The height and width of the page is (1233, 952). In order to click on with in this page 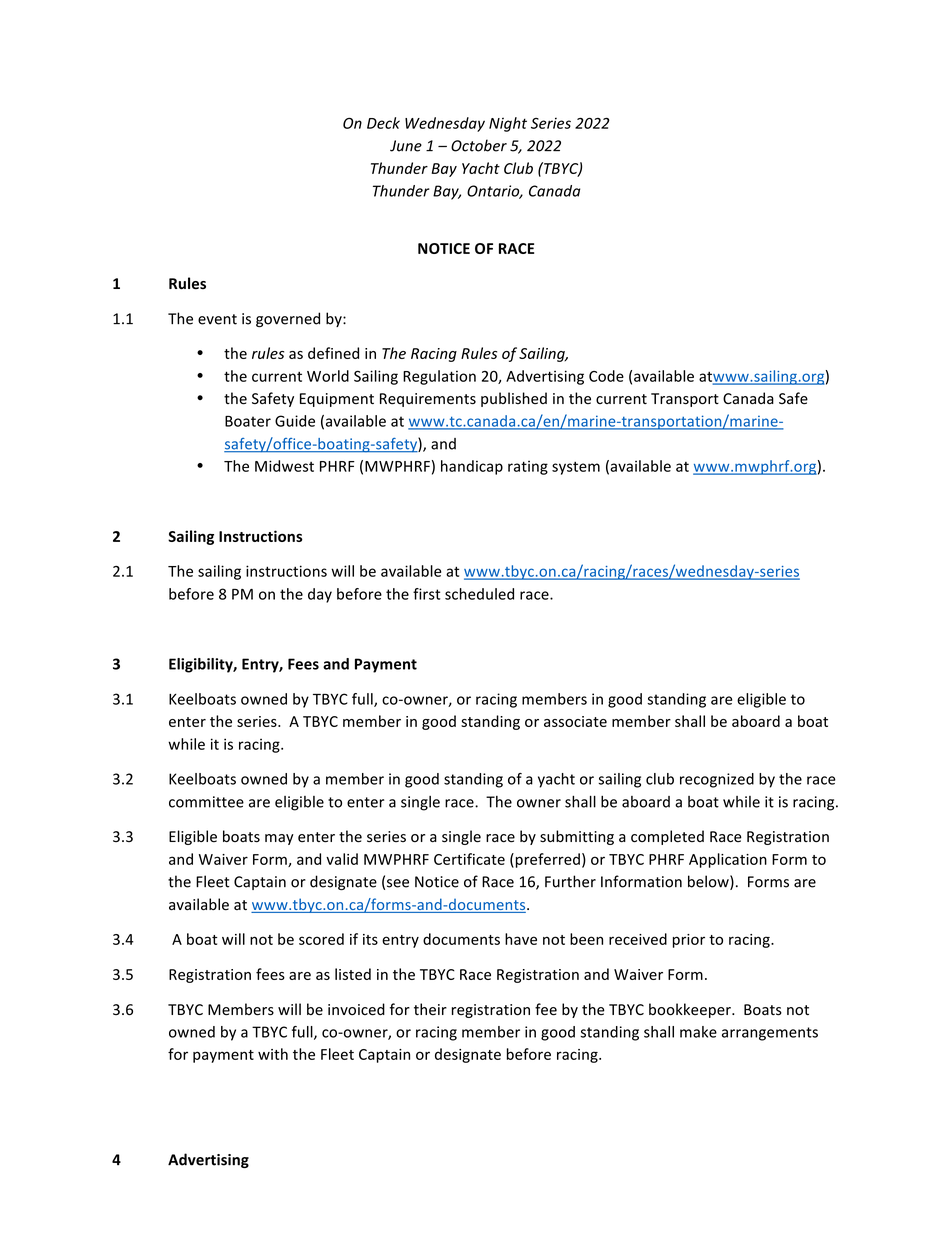, I will do `click(273, 1054)`.
